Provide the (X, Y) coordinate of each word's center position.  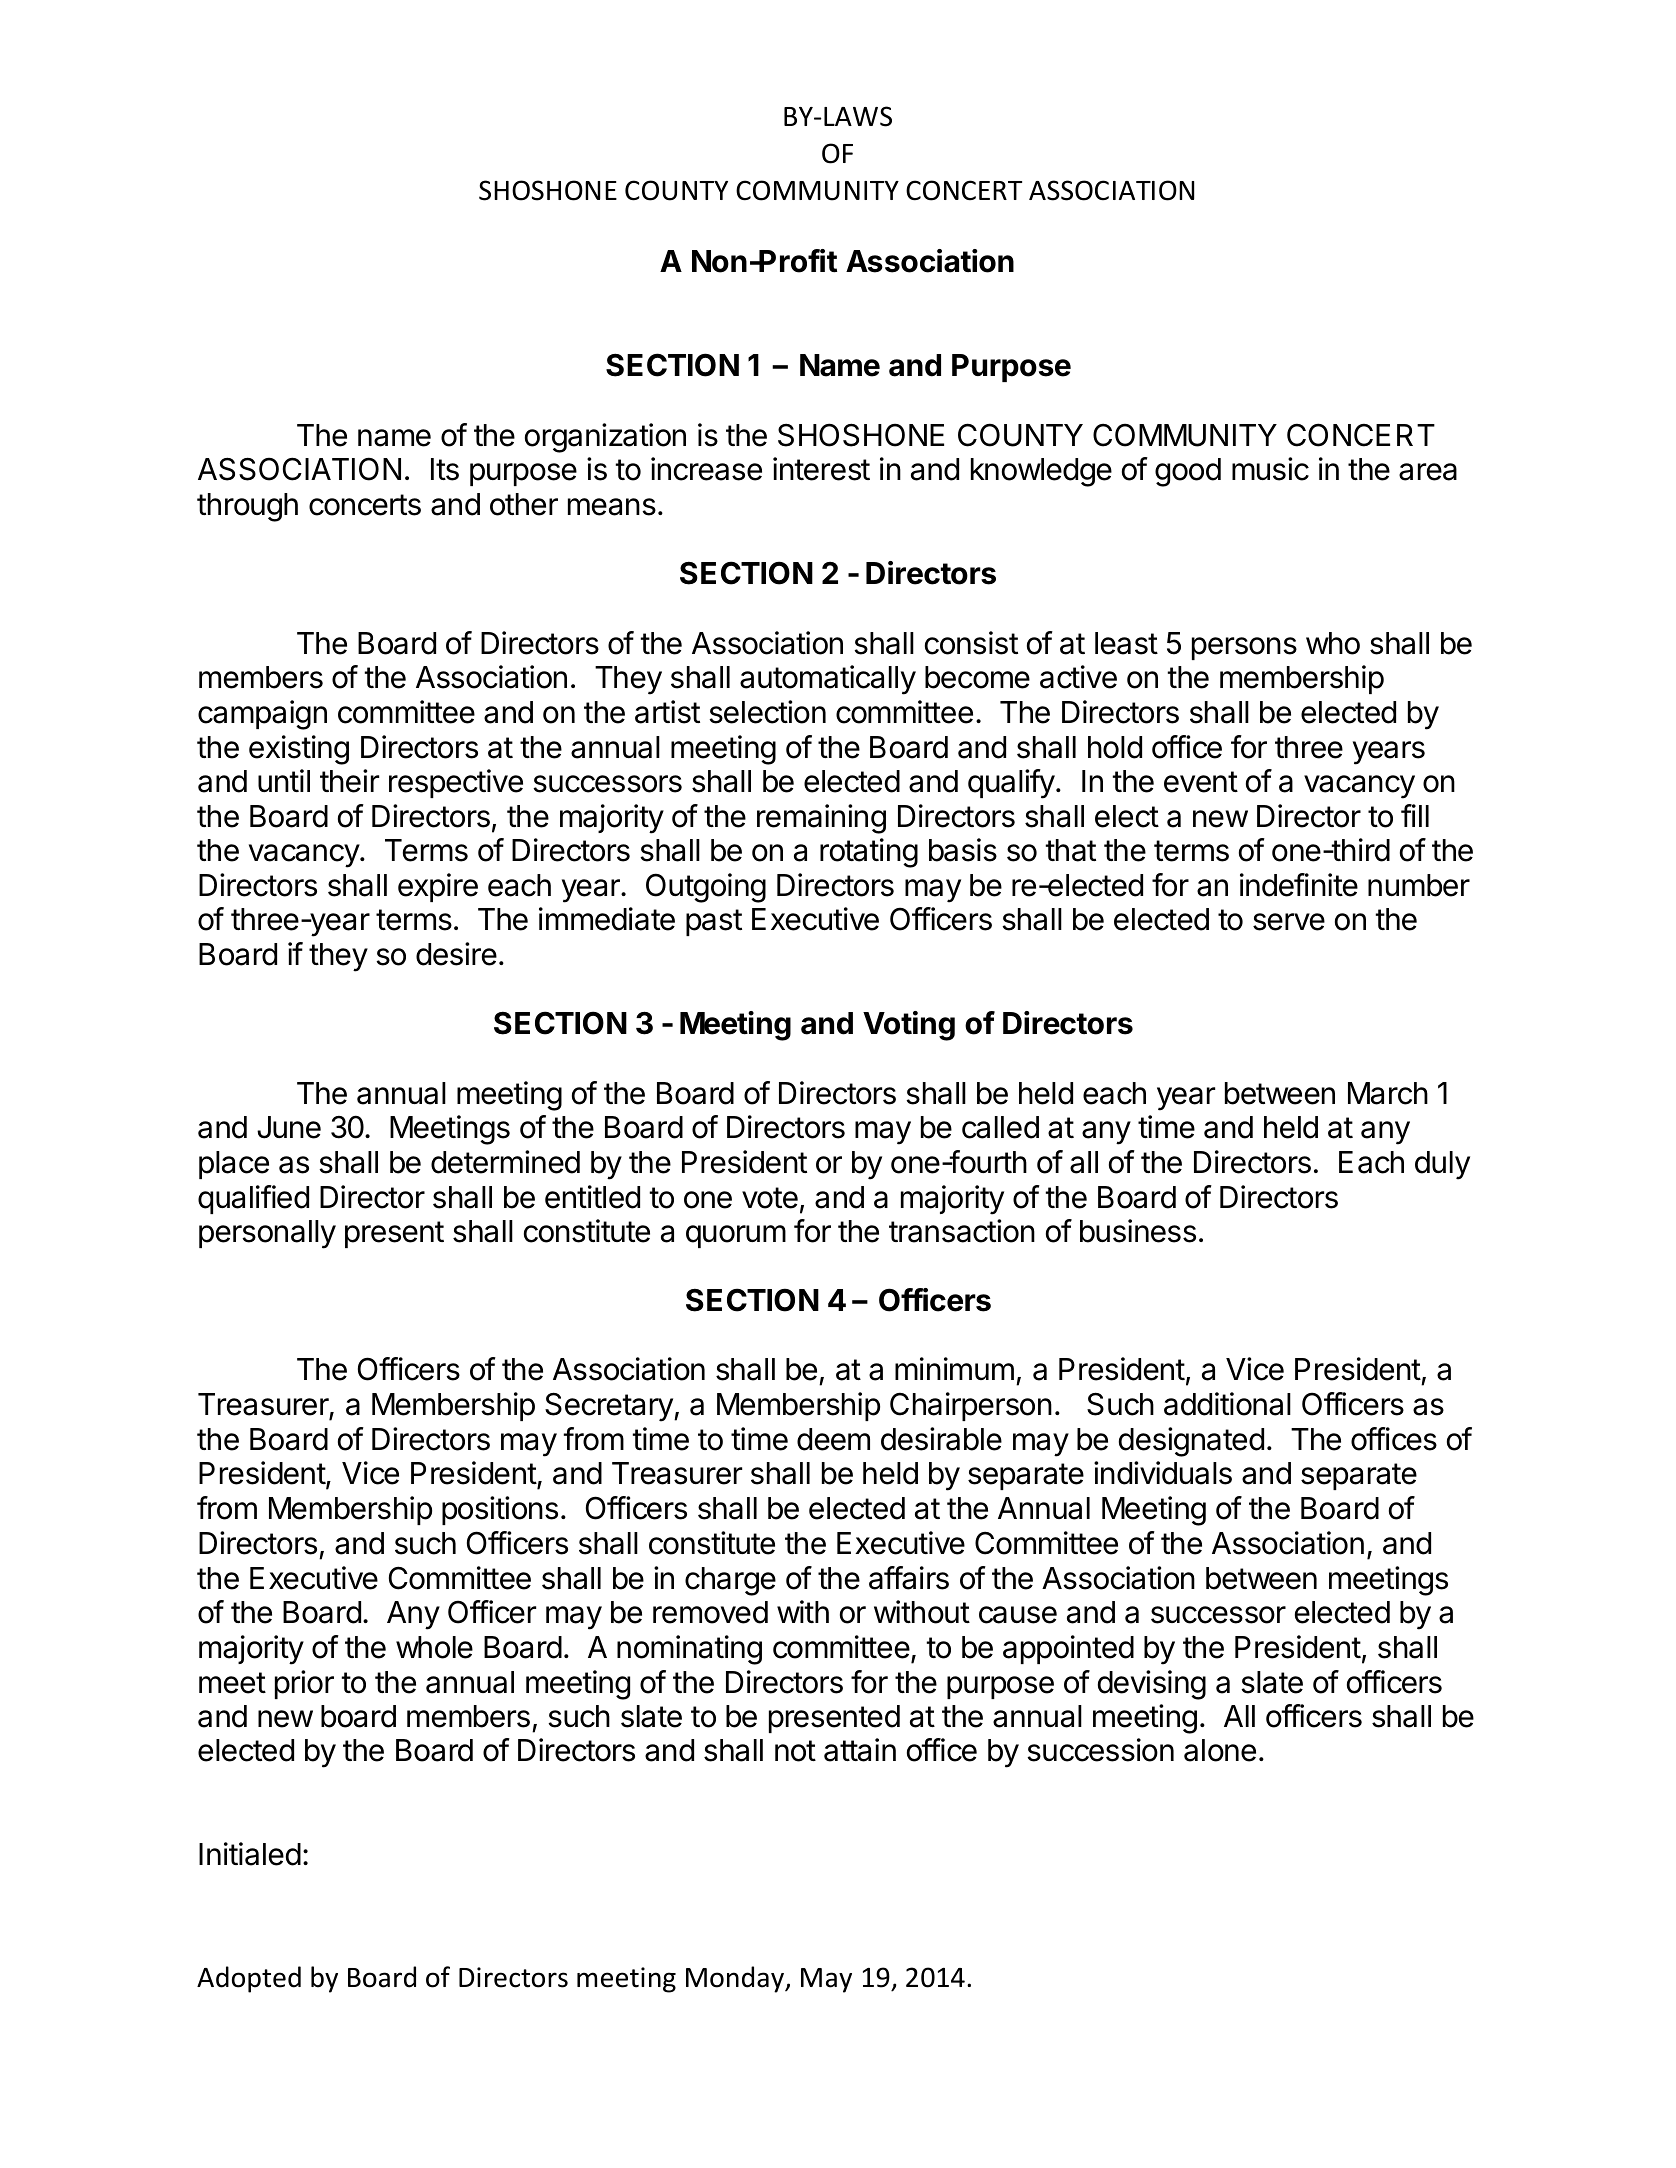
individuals (1163, 1473)
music (1270, 469)
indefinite (1299, 885)
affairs (909, 1578)
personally (267, 1234)
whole (434, 1647)
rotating (869, 853)
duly (1442, 1165)
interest (821, 469)
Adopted (249, 1979)
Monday (736, 1979)
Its (445, 469)
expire (438, 887)
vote (770, 1198)
